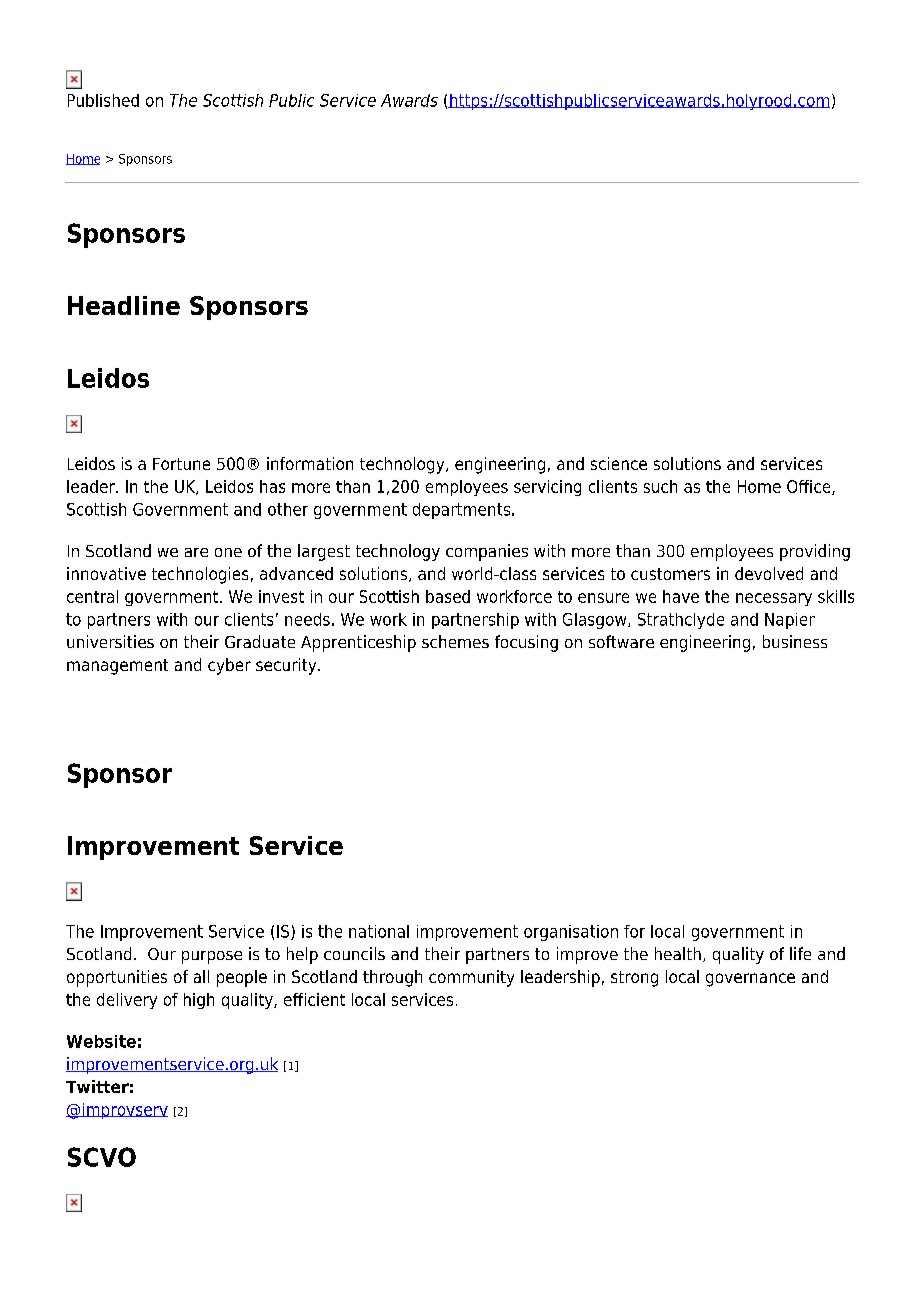 The width and height of the page is (924, 1308). Describe the element at coordinates (547, 488) in the page. I see `servicing` at that location.
